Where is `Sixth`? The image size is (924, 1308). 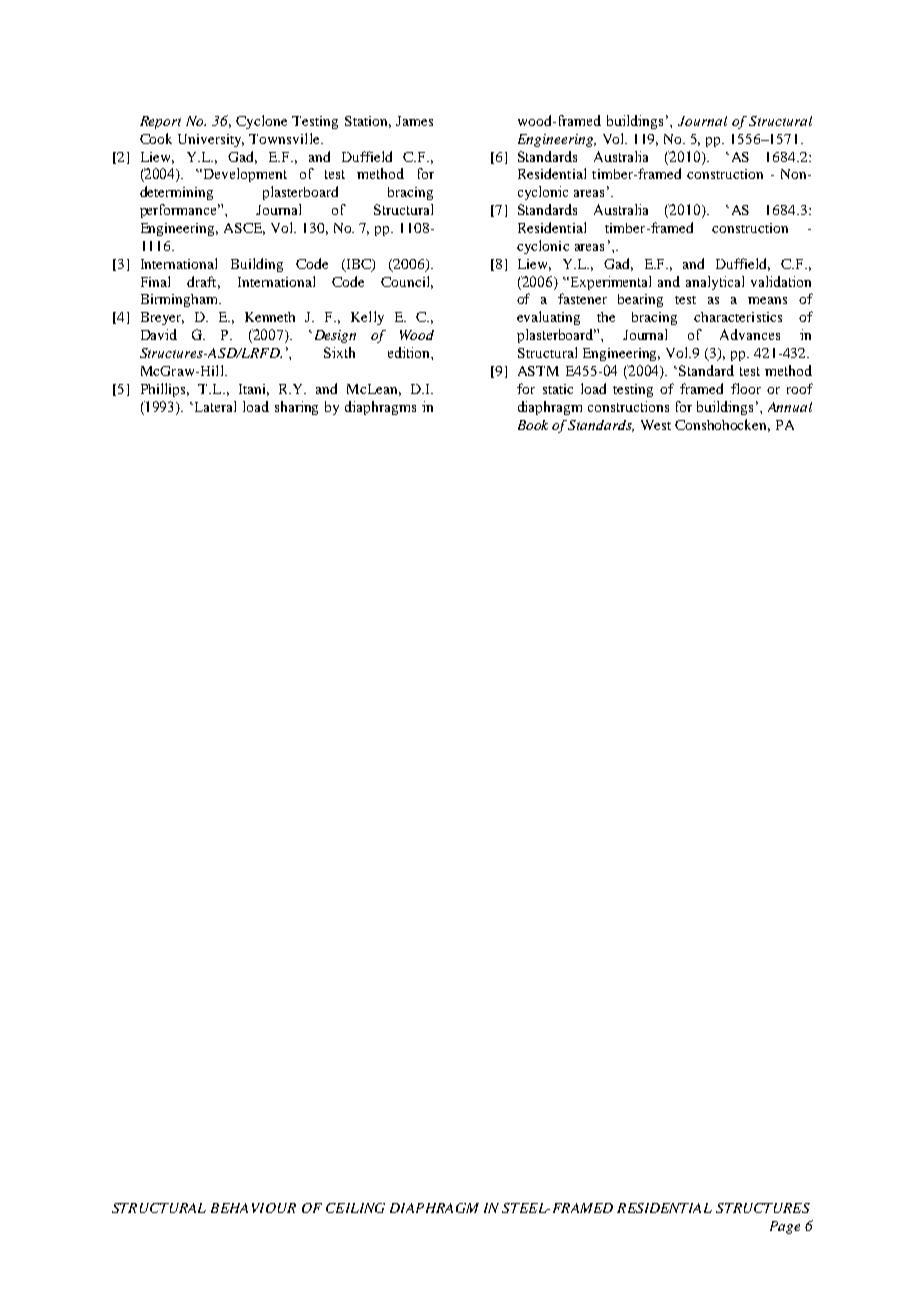
Sixth is located at coordinates (339, 352).
